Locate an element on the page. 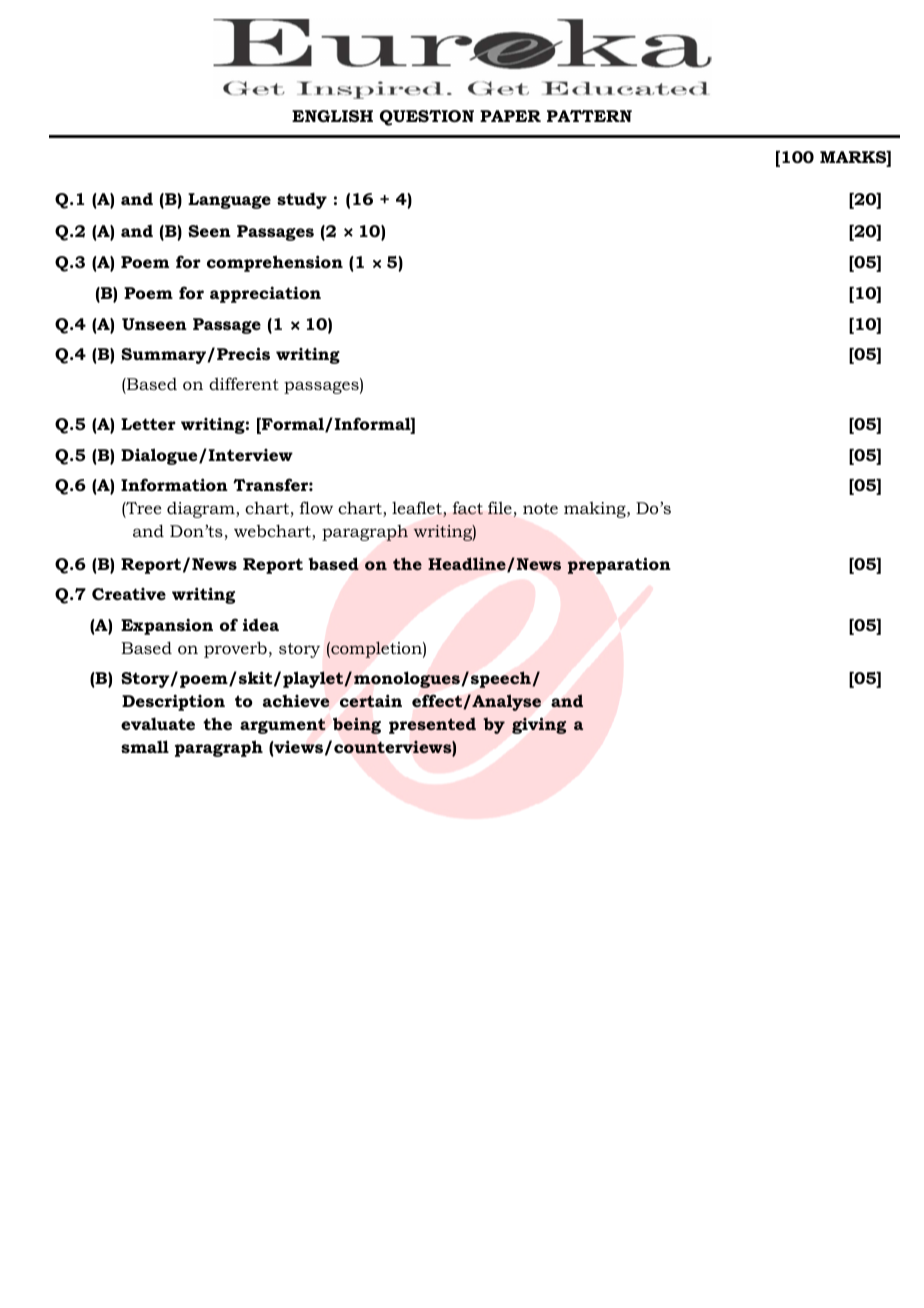  Language is located at coordinates (229, 201).
